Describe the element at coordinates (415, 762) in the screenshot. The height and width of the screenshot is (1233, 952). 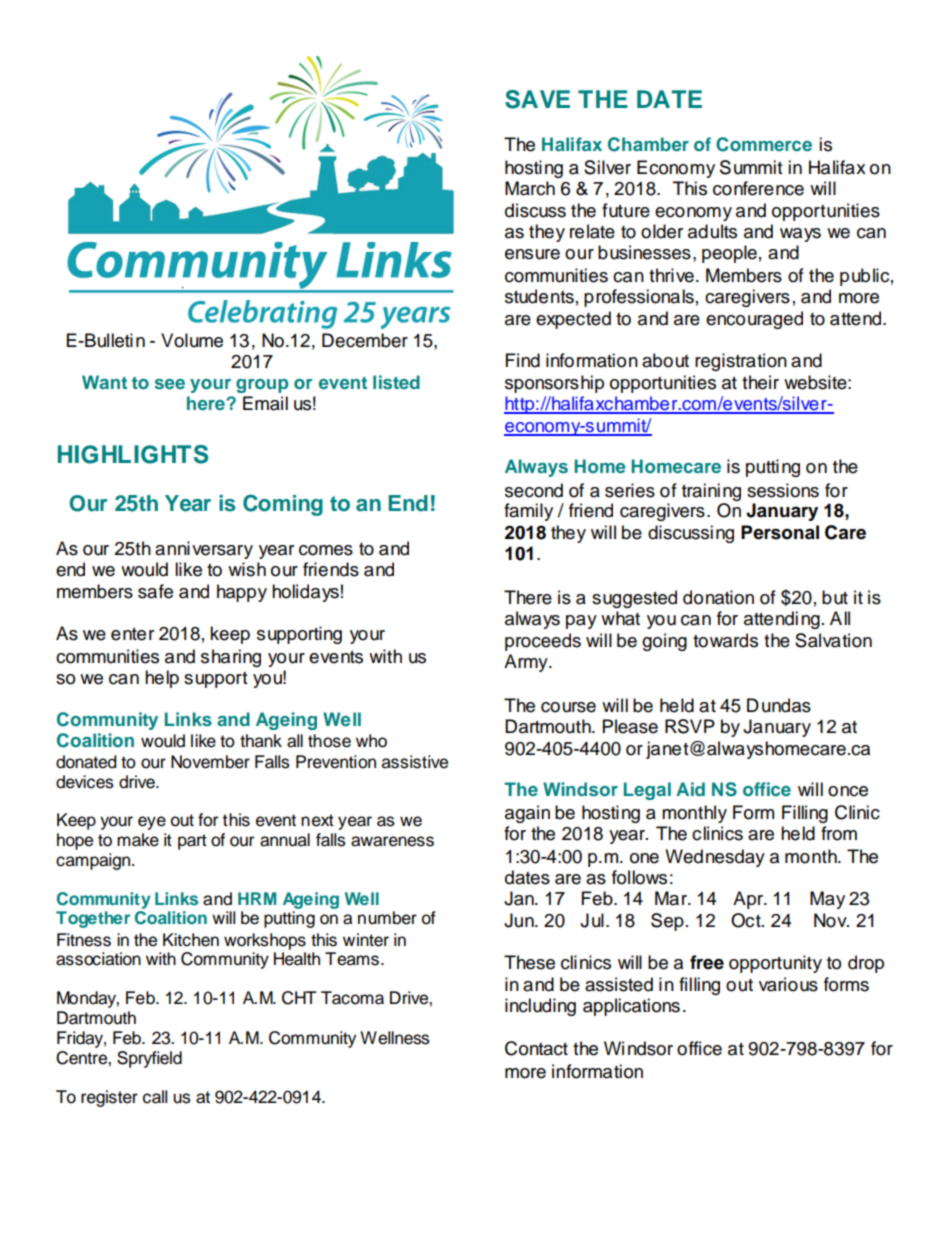
I see `assistive` at that location.
